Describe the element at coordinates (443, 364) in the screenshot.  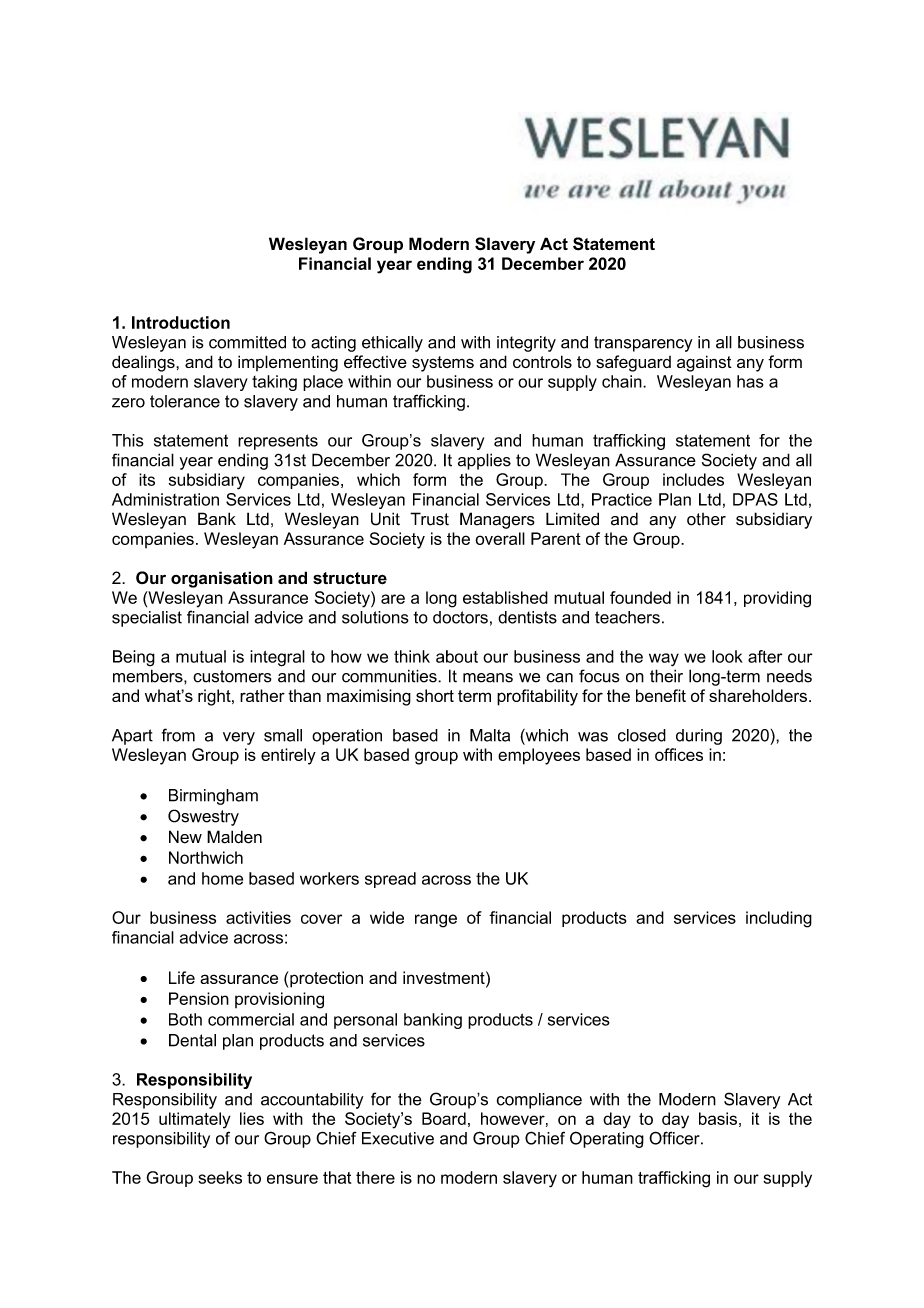
I see `systems` at that location.
